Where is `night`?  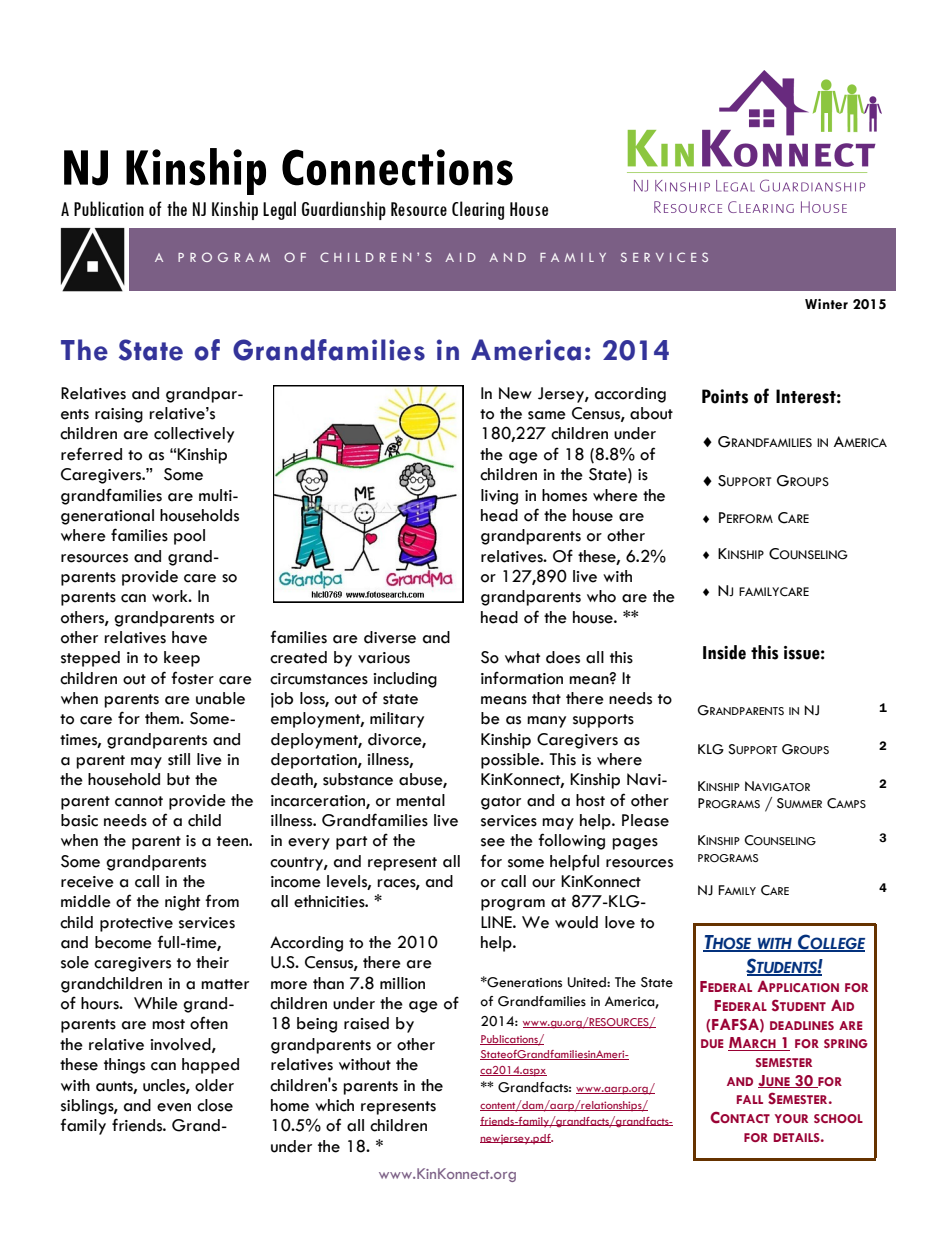
night is located at coordinates (182, 903).
